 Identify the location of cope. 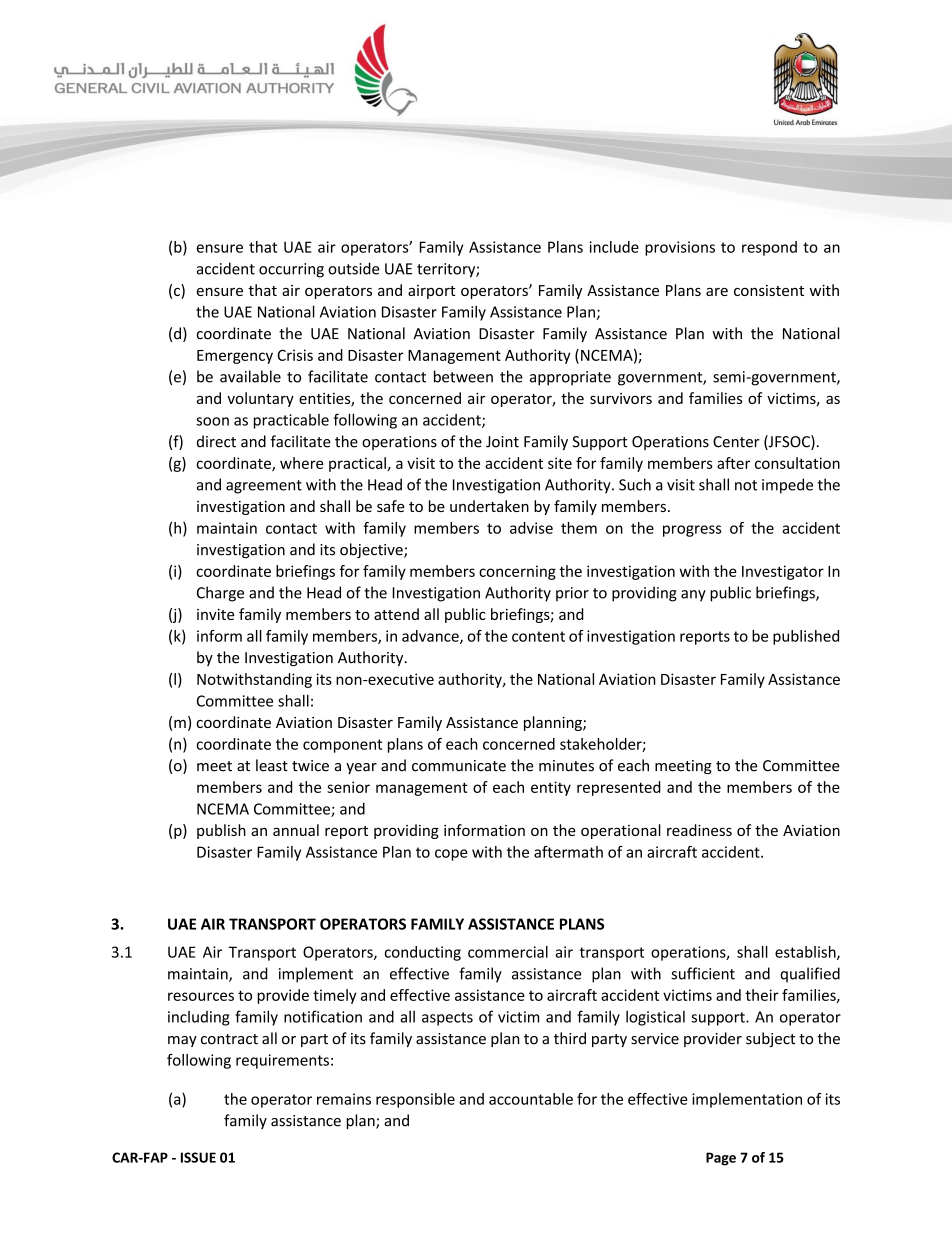
(451, 855).
